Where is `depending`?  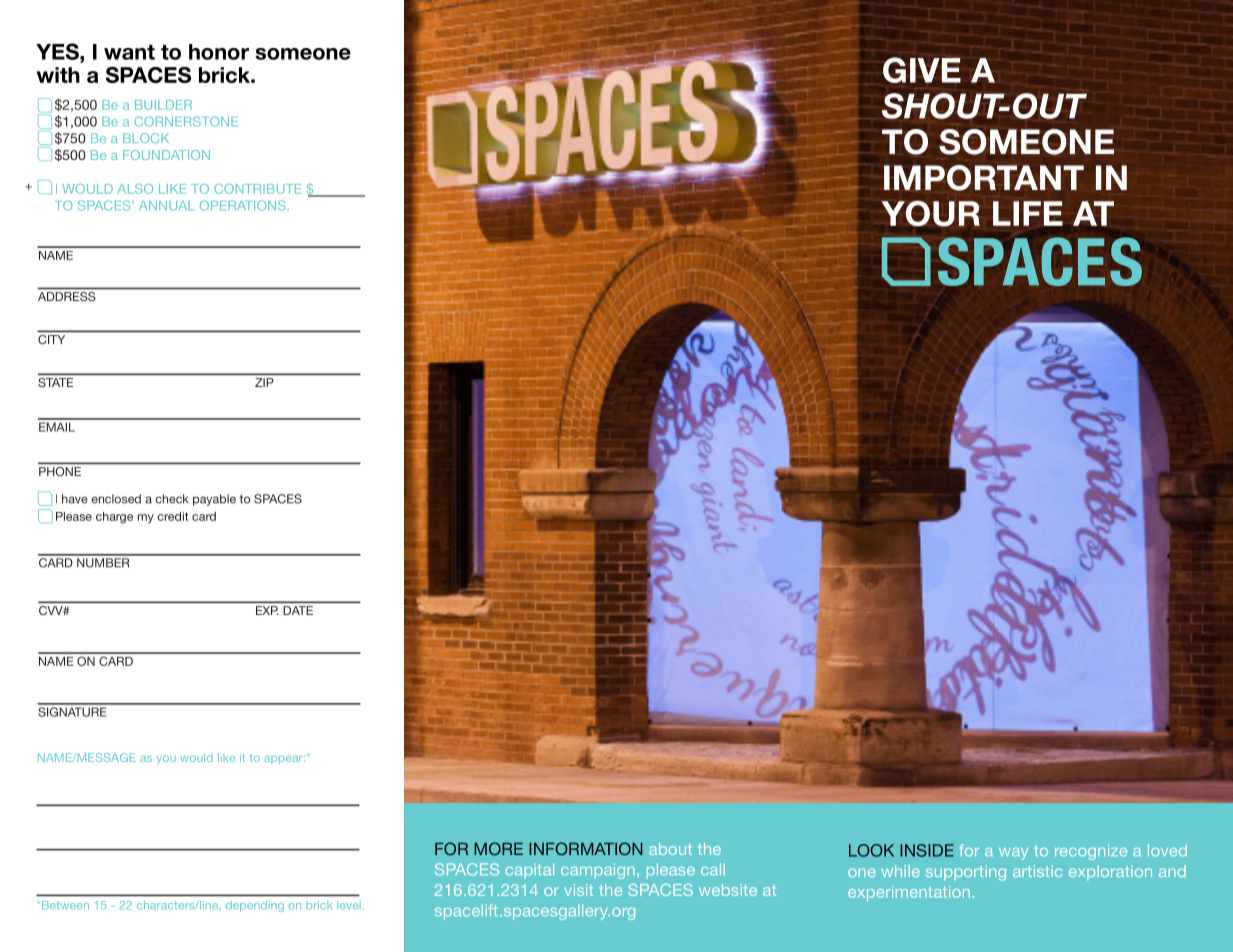
depending is located at coordinates (255, 906).
